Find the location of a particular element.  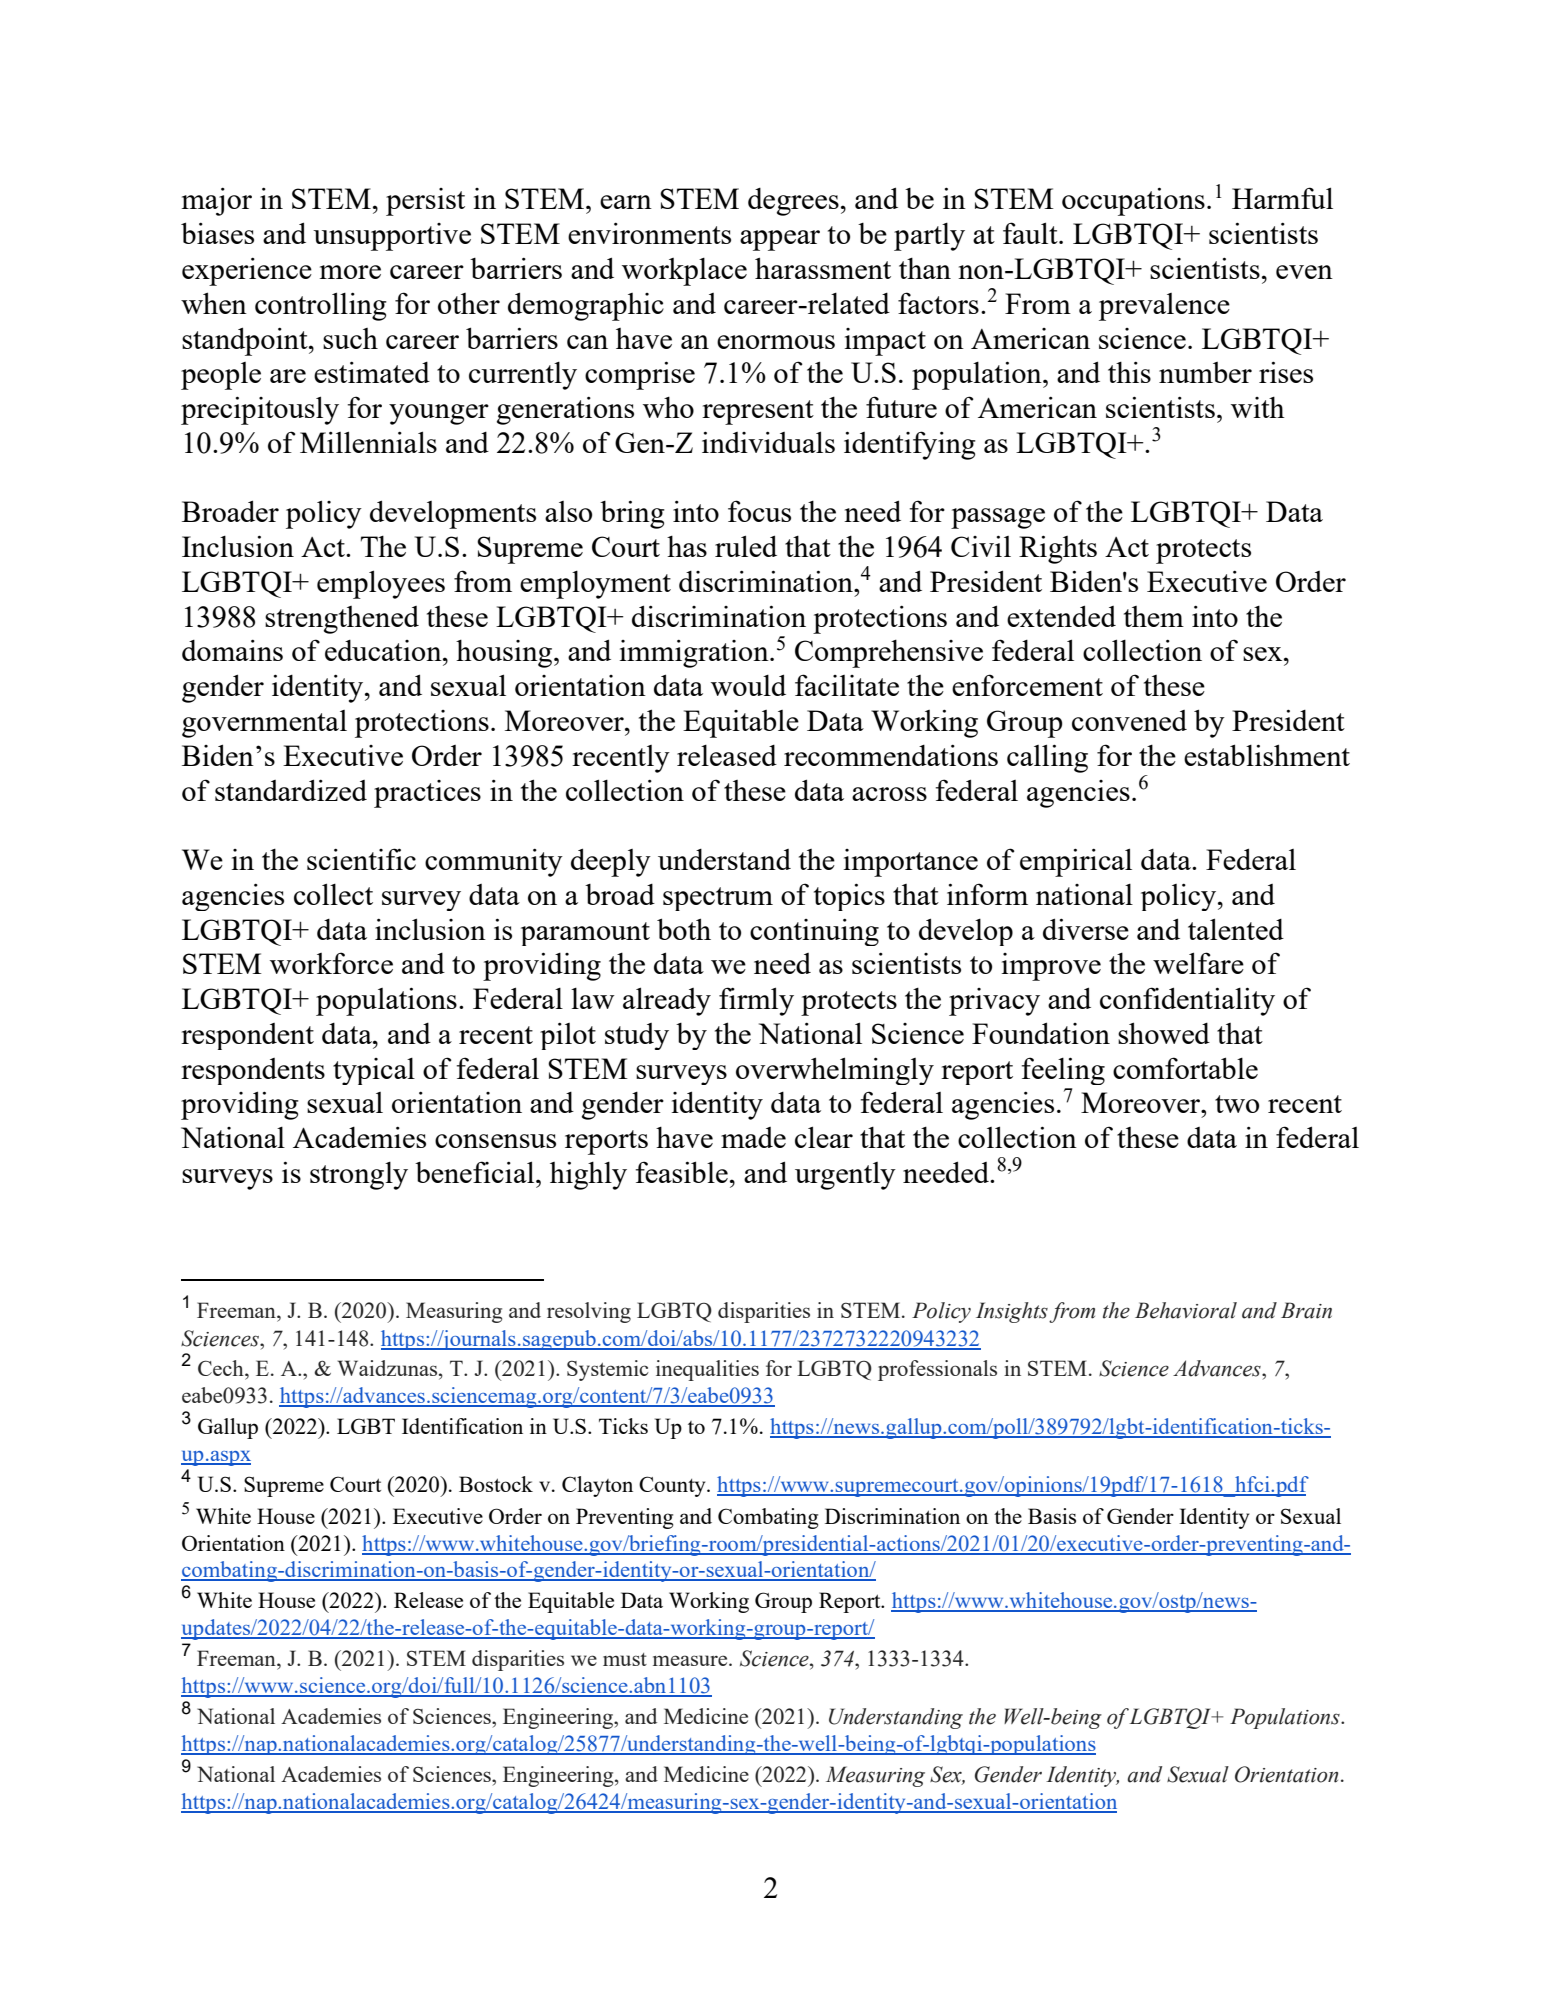

must is located at coordinates (625, 1659).
